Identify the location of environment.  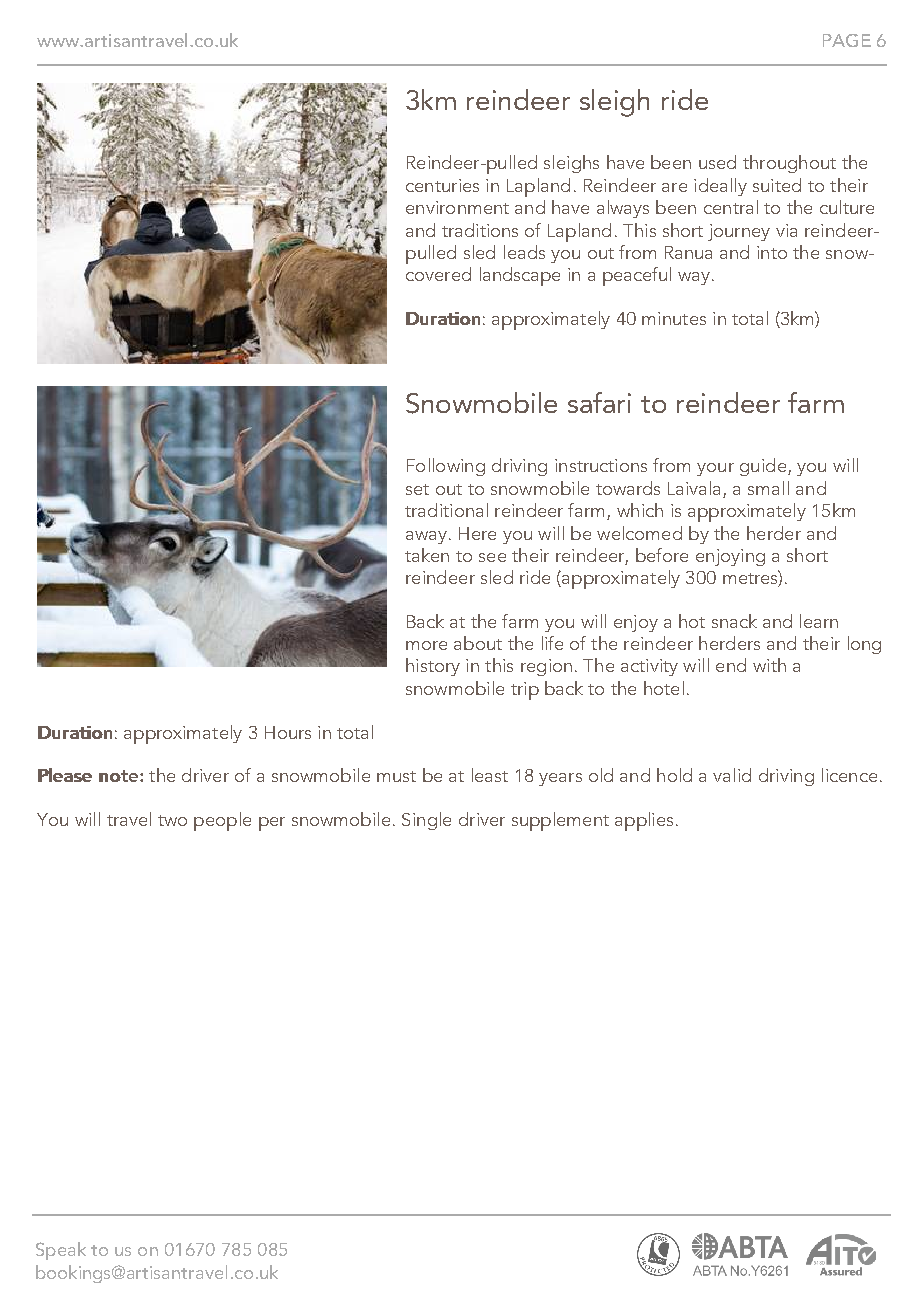
(457, 207).
